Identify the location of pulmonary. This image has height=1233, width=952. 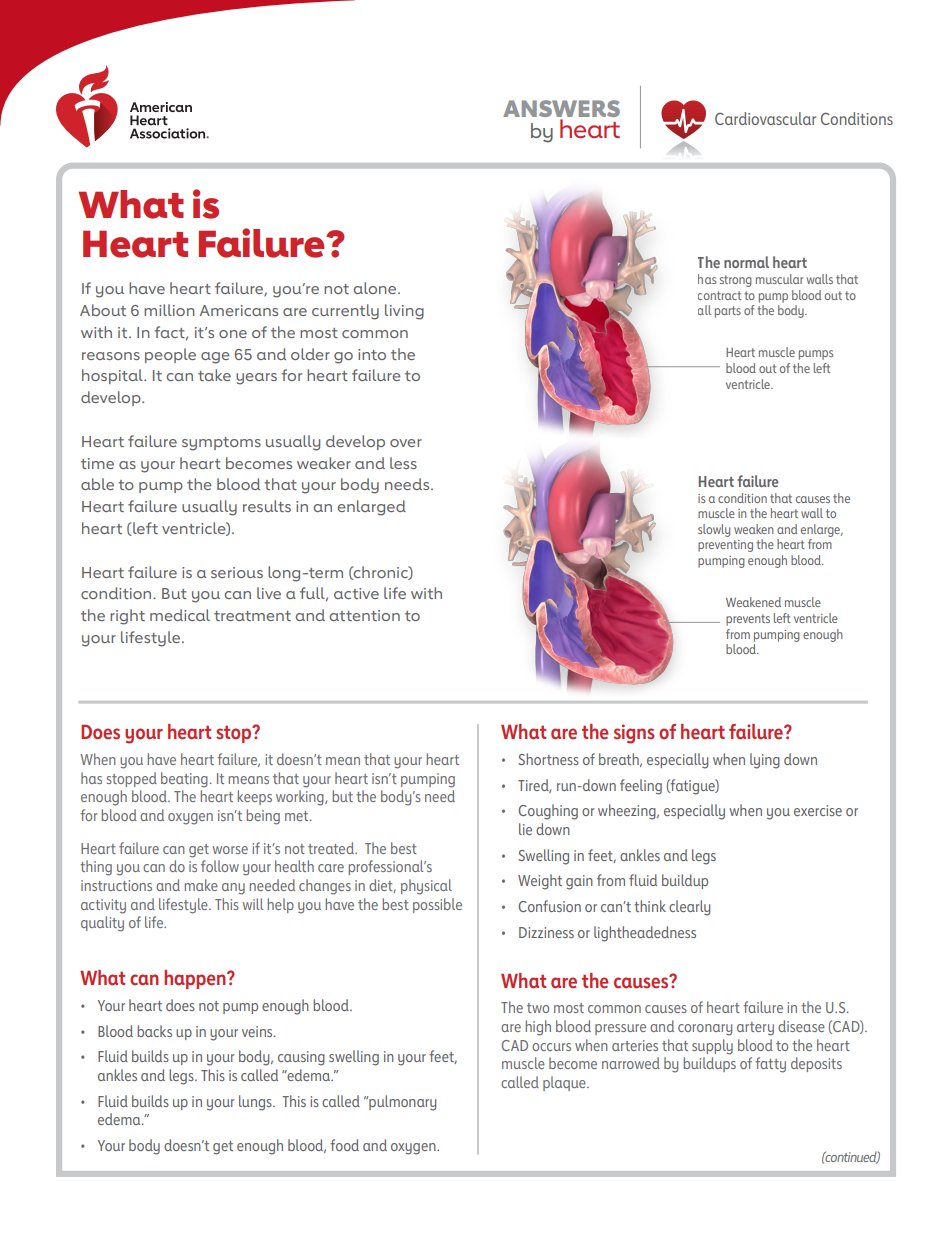
(401, 1103).
